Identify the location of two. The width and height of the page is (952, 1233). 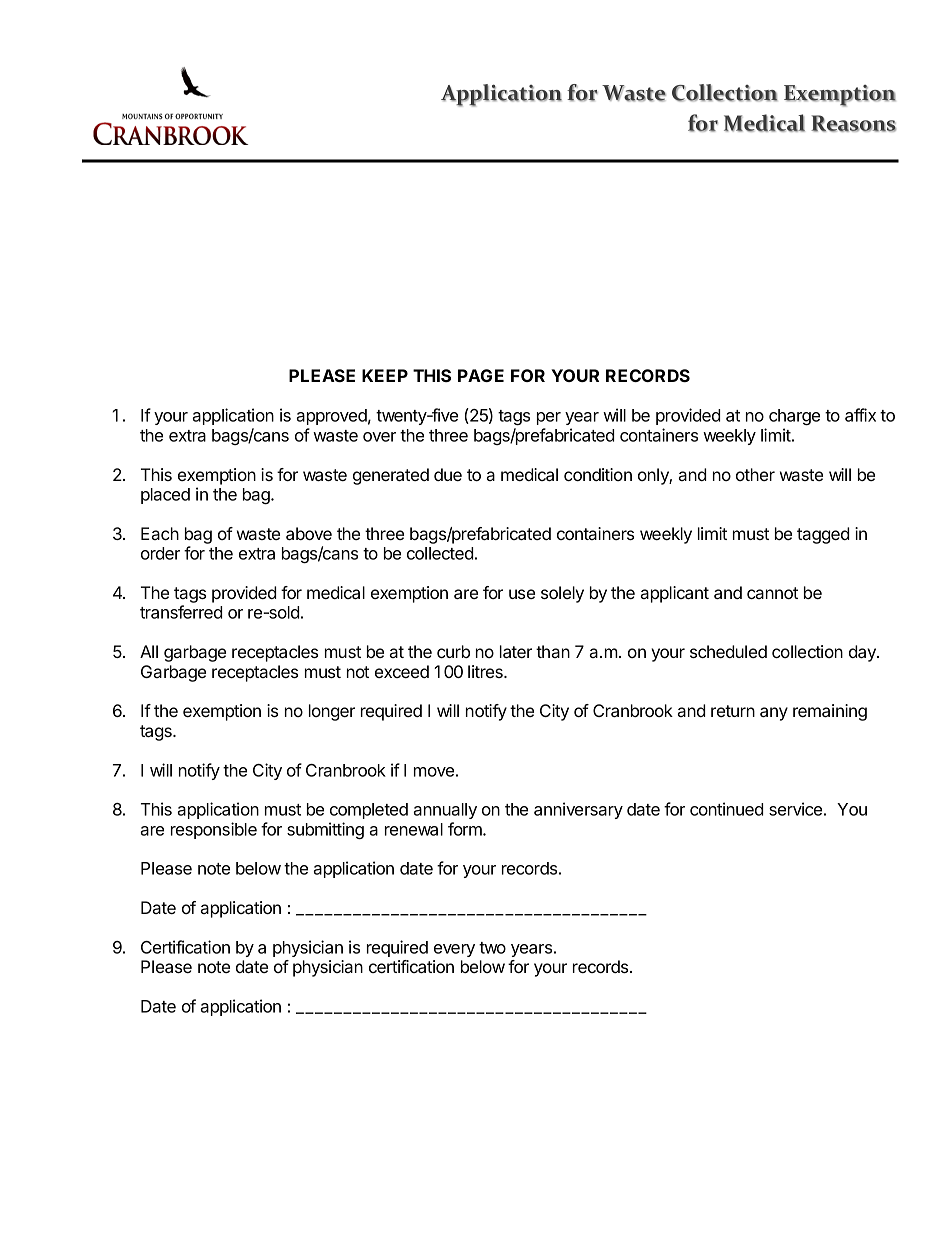
(492, 948).
